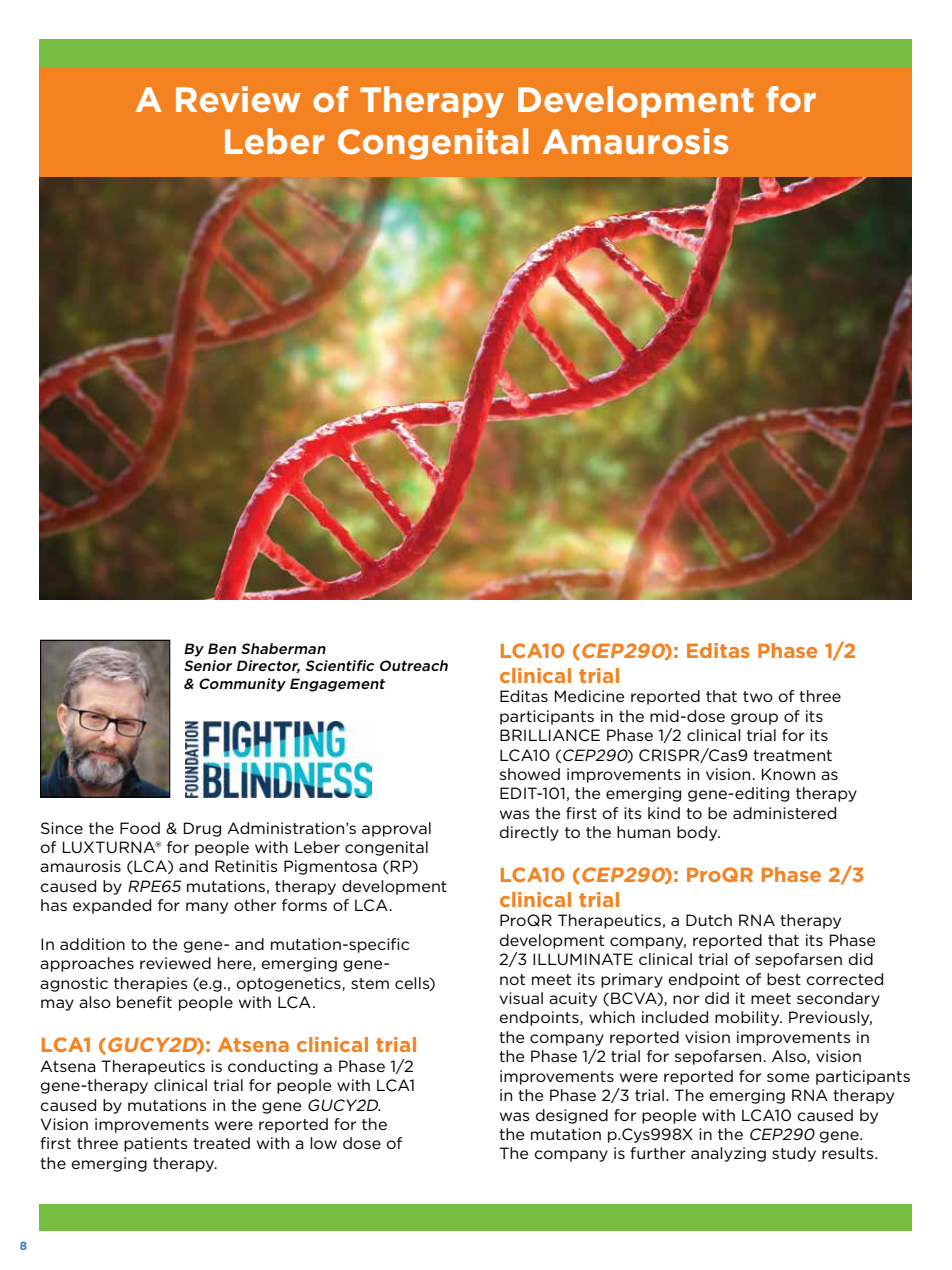 The image size is (952, 1270). I want to click on expanded, so click(112, 906).
